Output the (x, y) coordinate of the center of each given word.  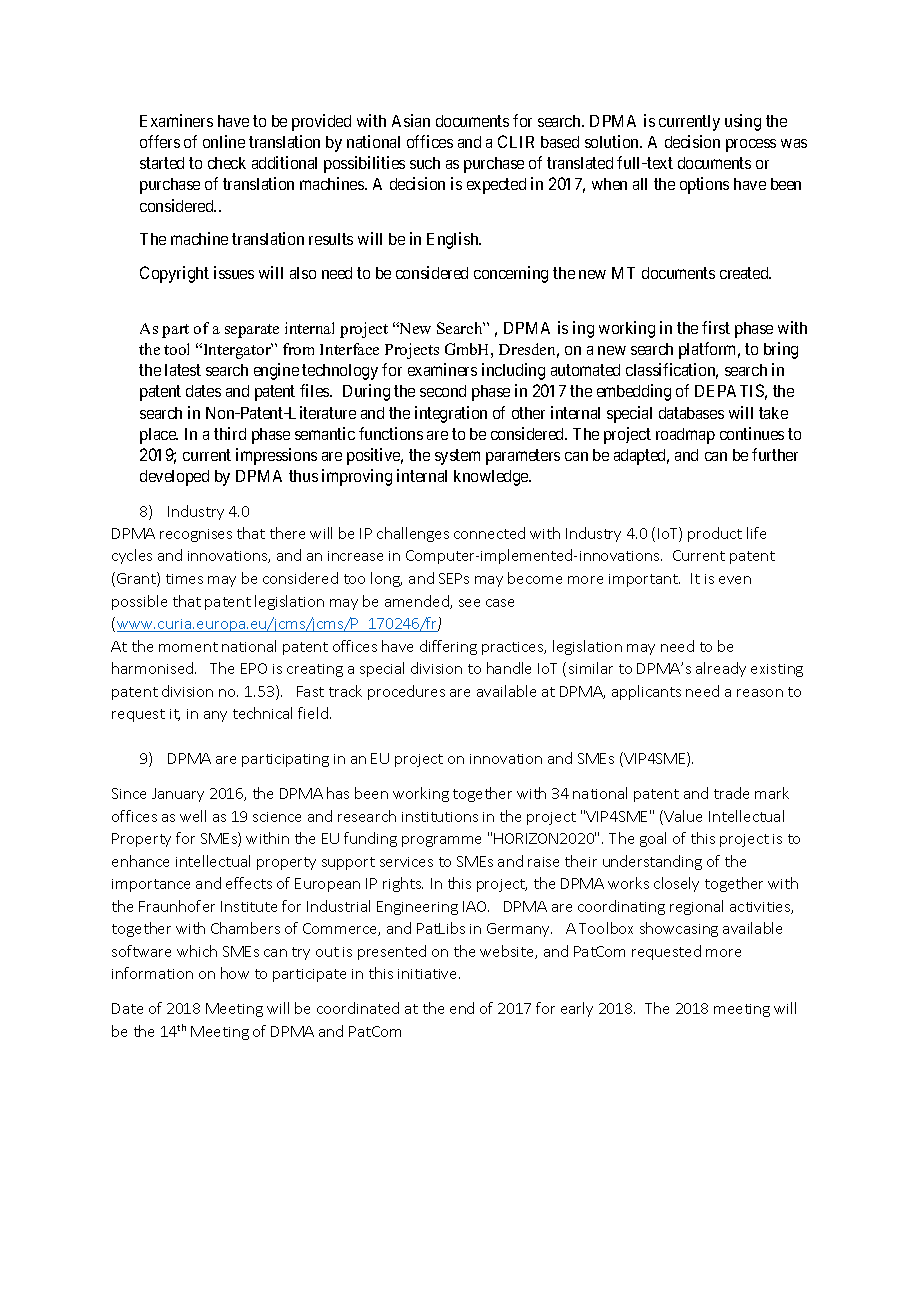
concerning (511, 274)
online (224, 141)
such (425, 163)
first (716, 327)
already (721, 669)
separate (252, 331)
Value (683, 816)
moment (188, 647)
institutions (440, 817)
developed (174, 478)
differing (448, 647)
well (193, 816)
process (751, 145)
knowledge (492, 478)
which (197, 951)
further (775, 454)
